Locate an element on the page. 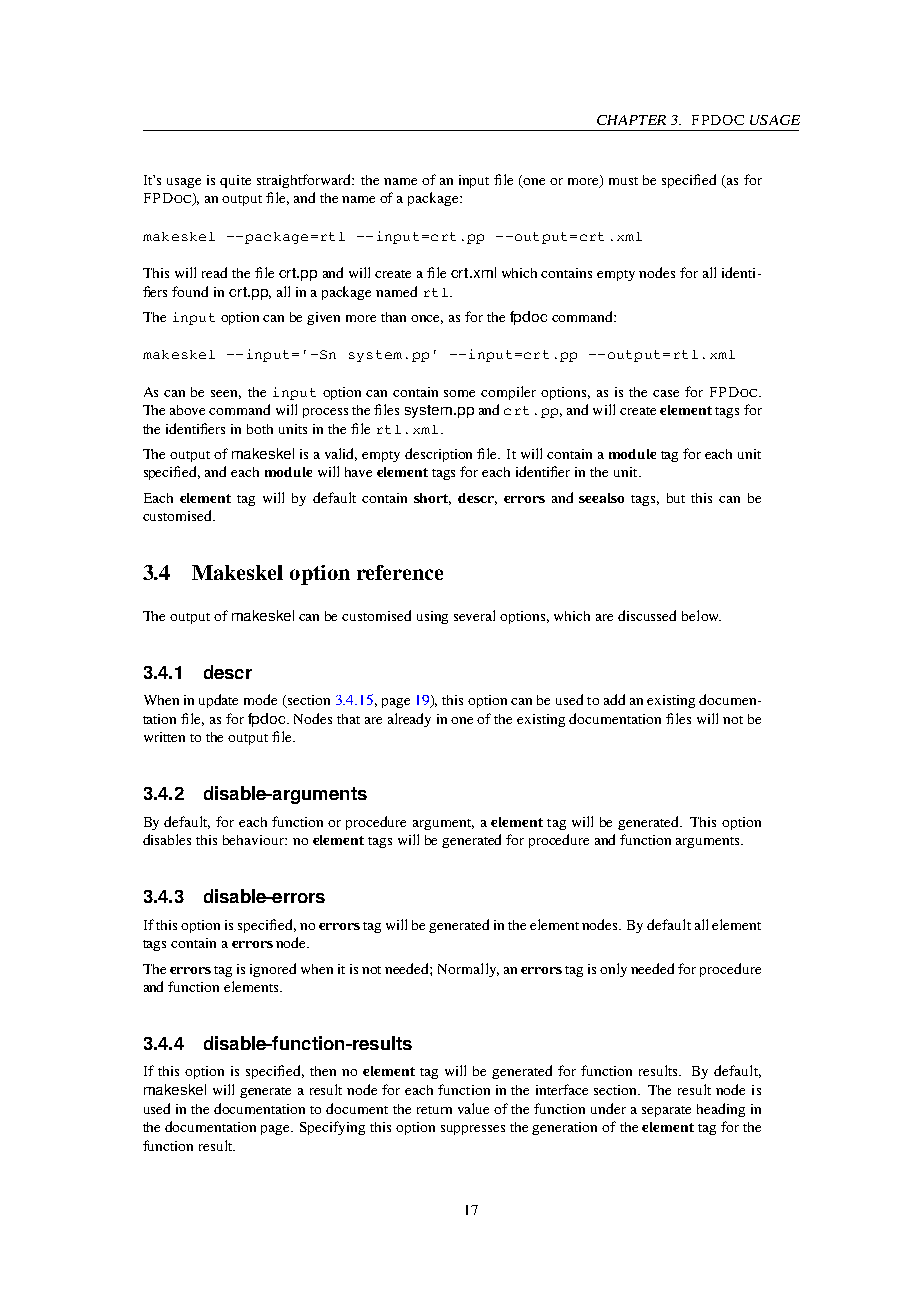 The height and width of the page is (1308, 924). update is located at coordinates (218, 701).
